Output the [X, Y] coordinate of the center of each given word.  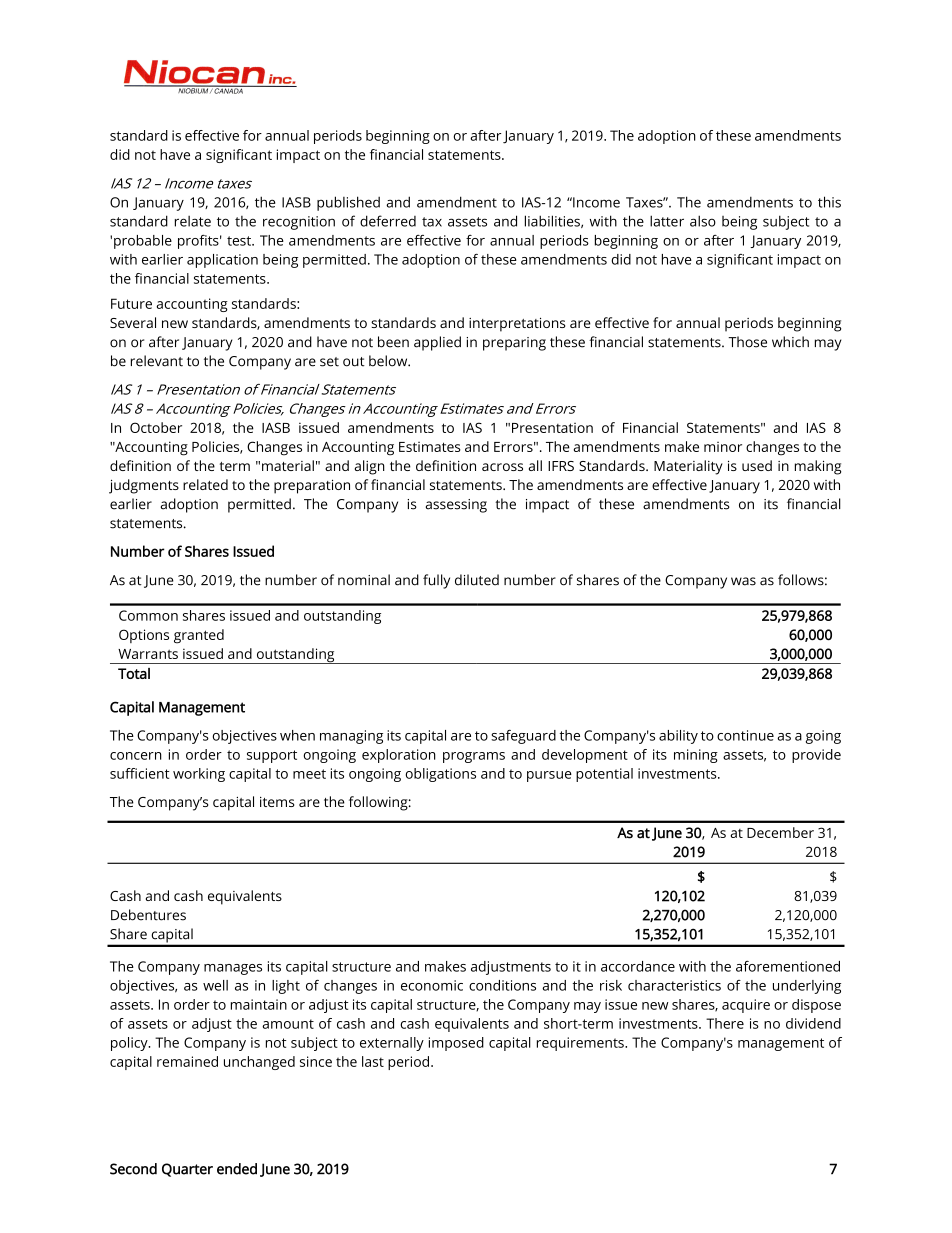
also [703, 221]
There [725, 1023]
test [240, 241]
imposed [456, 1044]
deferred [388, 221]
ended [237, 1169]
